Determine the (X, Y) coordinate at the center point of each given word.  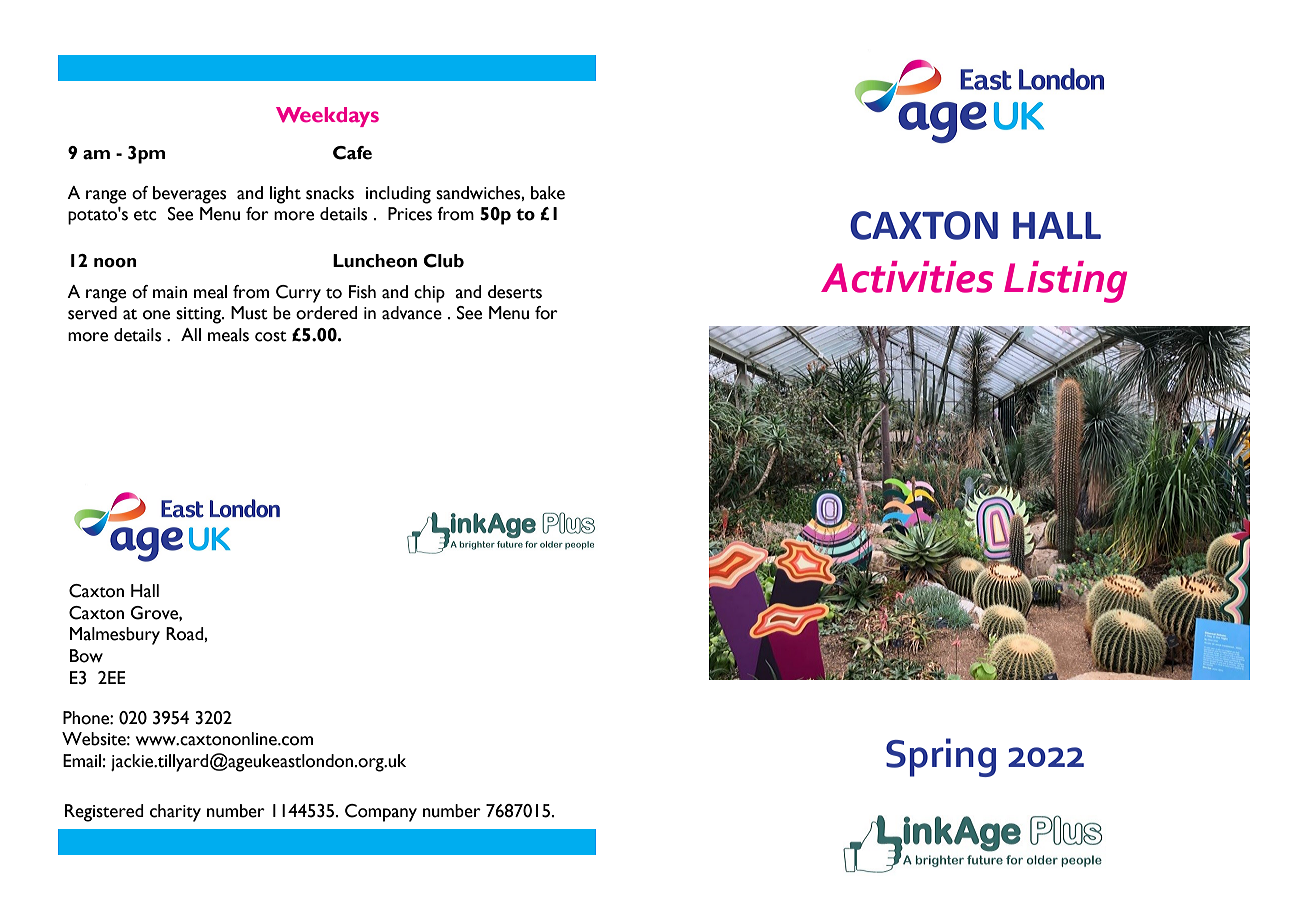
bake (548, 193)
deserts (515, 292)
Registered (104, 813)
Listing (1065, 282)
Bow (86, 656)
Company (381, 813)
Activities (907, 277)
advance (412, 313)
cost (271, 336)
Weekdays (327, 117)
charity (175, 813)
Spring (941, 757)
